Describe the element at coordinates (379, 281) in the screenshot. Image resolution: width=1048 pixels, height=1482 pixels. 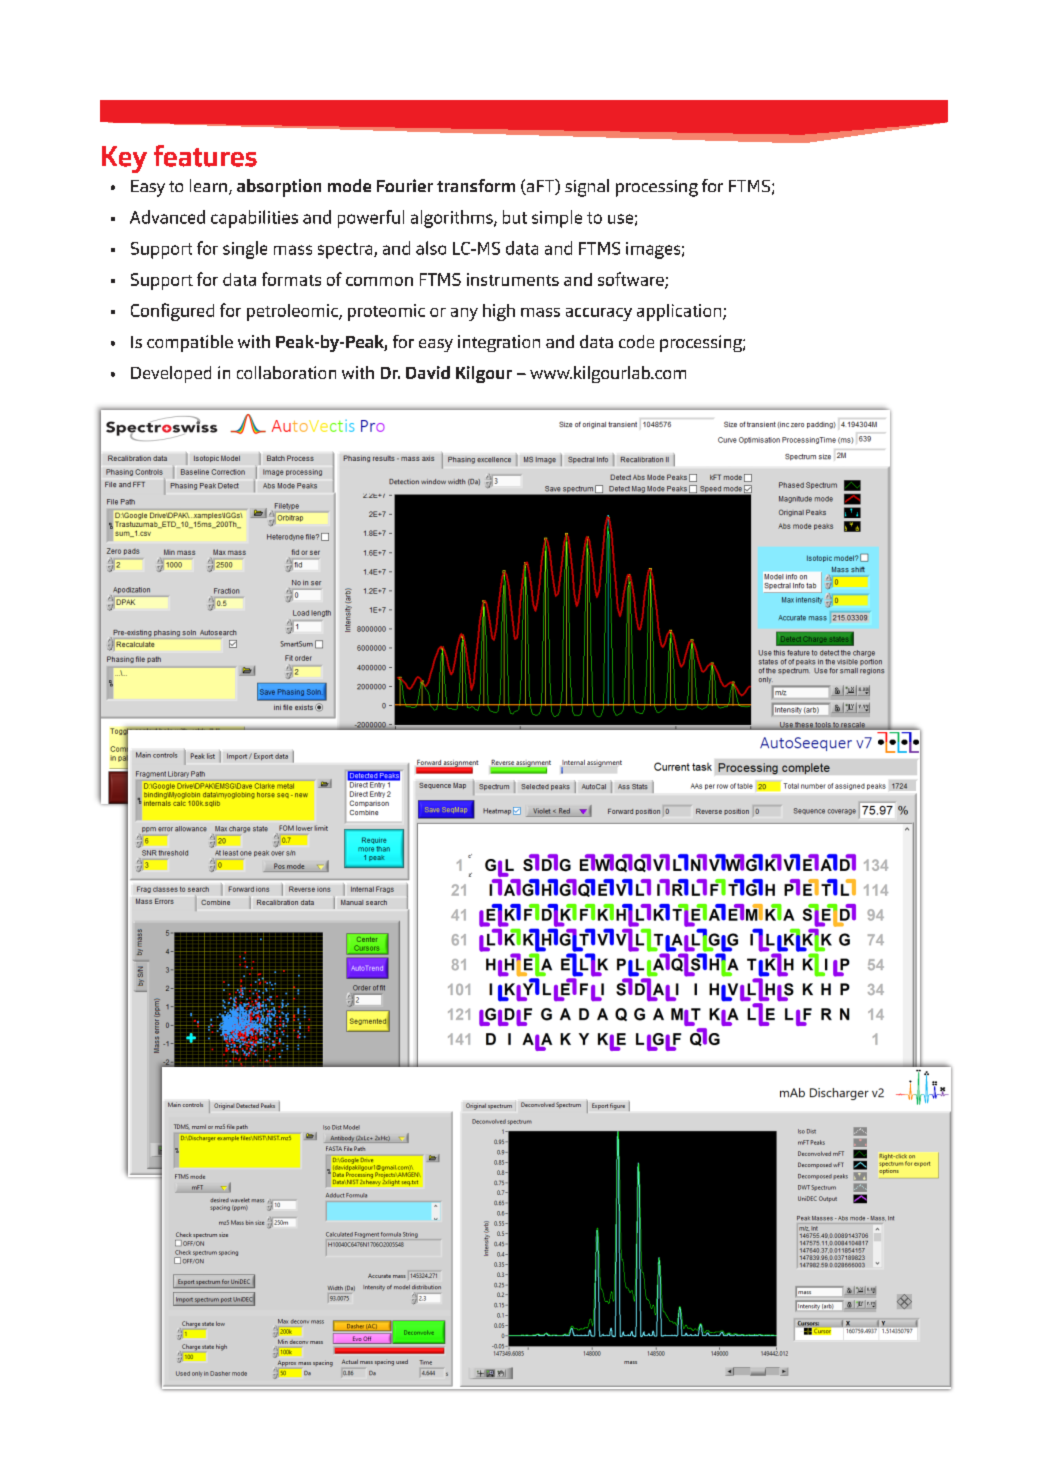
I see `common` at that location.
